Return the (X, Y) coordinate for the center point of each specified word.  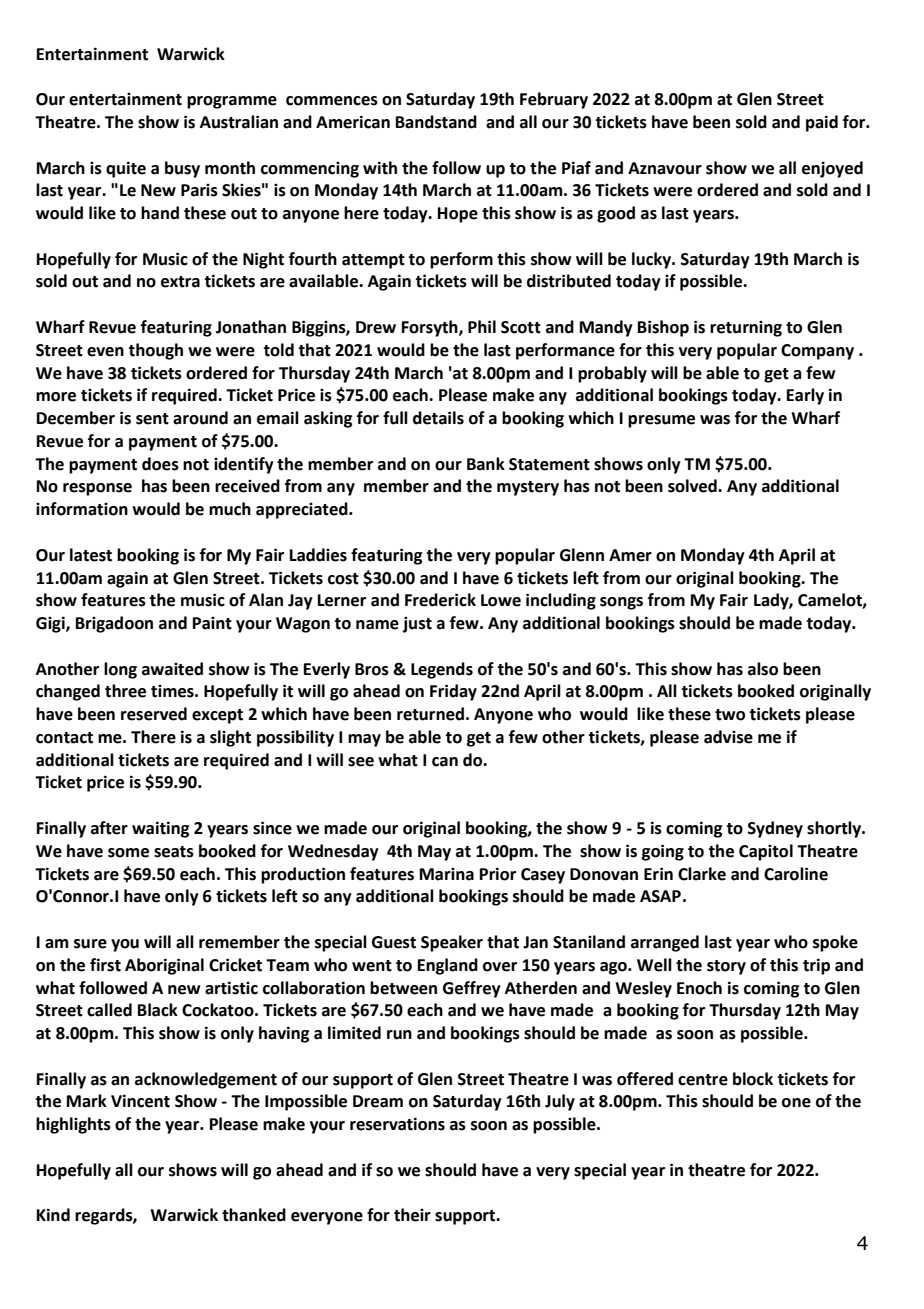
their (412, 1215)
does (160, 464)
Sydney (775, 829)
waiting (161, 829)
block (753, 1079)
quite (126, 169)
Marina (447, 874)
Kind (53, 1215)
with (380, 168)
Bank (486, 464)
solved (693, 486)
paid (822, 123)
